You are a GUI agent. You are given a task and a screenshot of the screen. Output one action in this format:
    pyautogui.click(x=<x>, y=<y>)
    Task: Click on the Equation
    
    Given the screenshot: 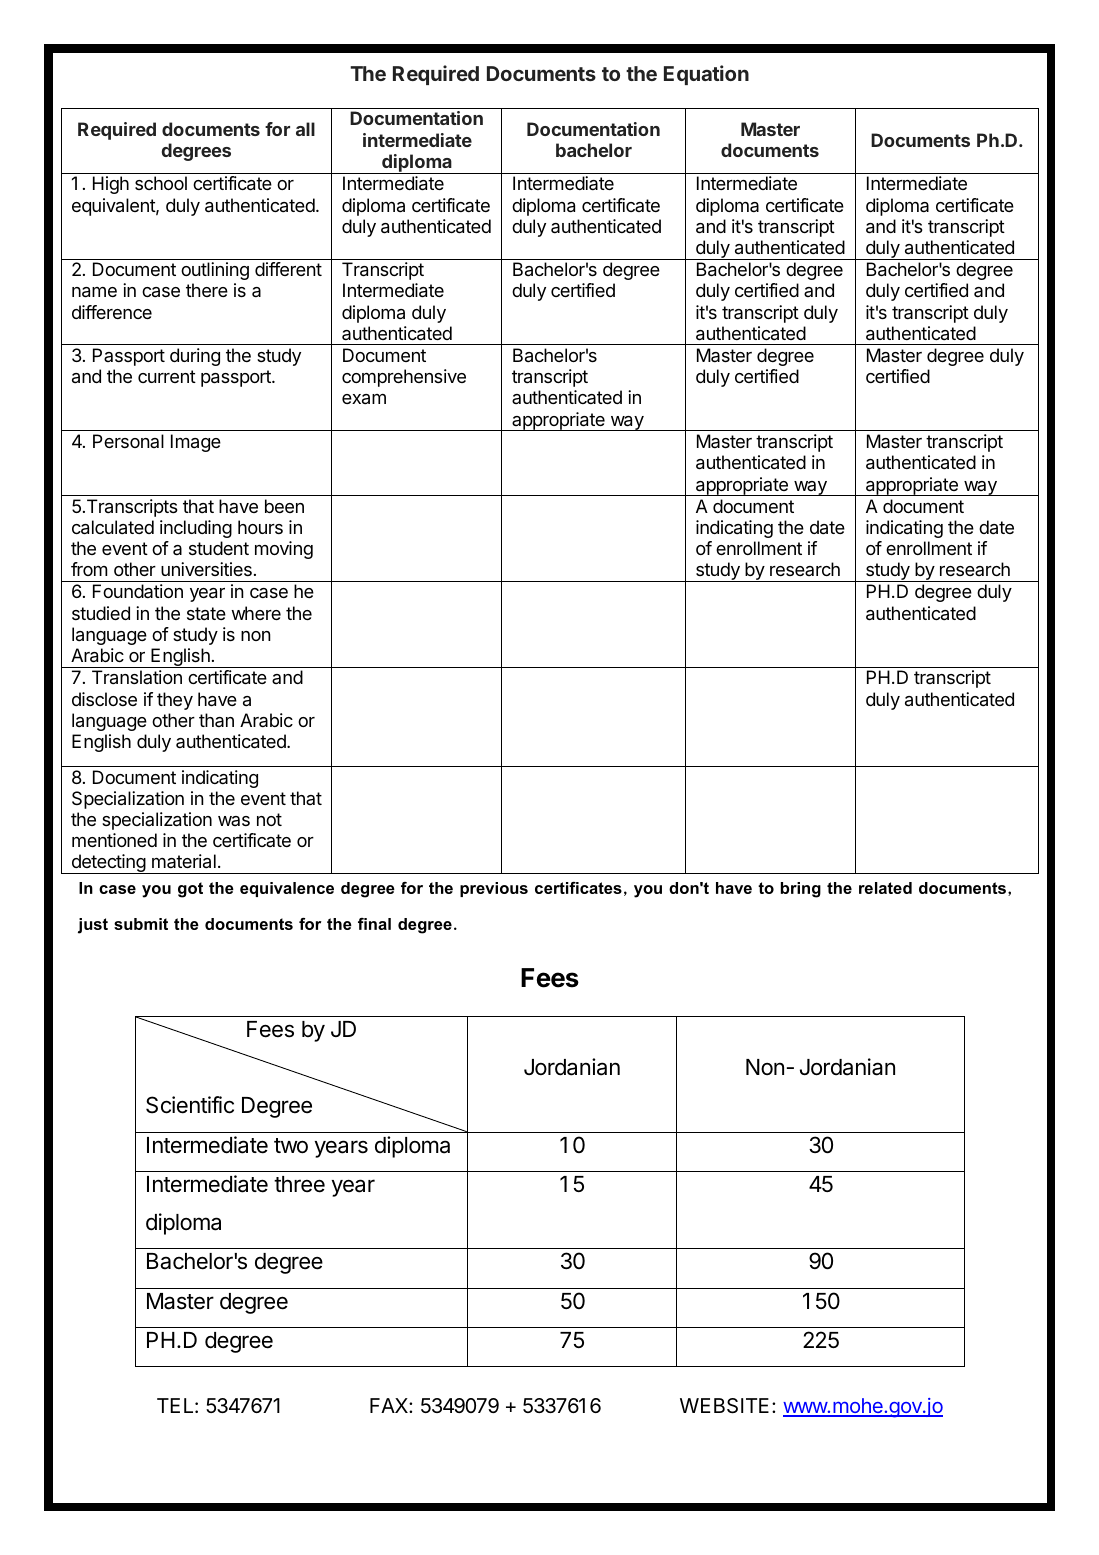 What is the action you would take?
    pyautogui.click(x=706, y=75)
